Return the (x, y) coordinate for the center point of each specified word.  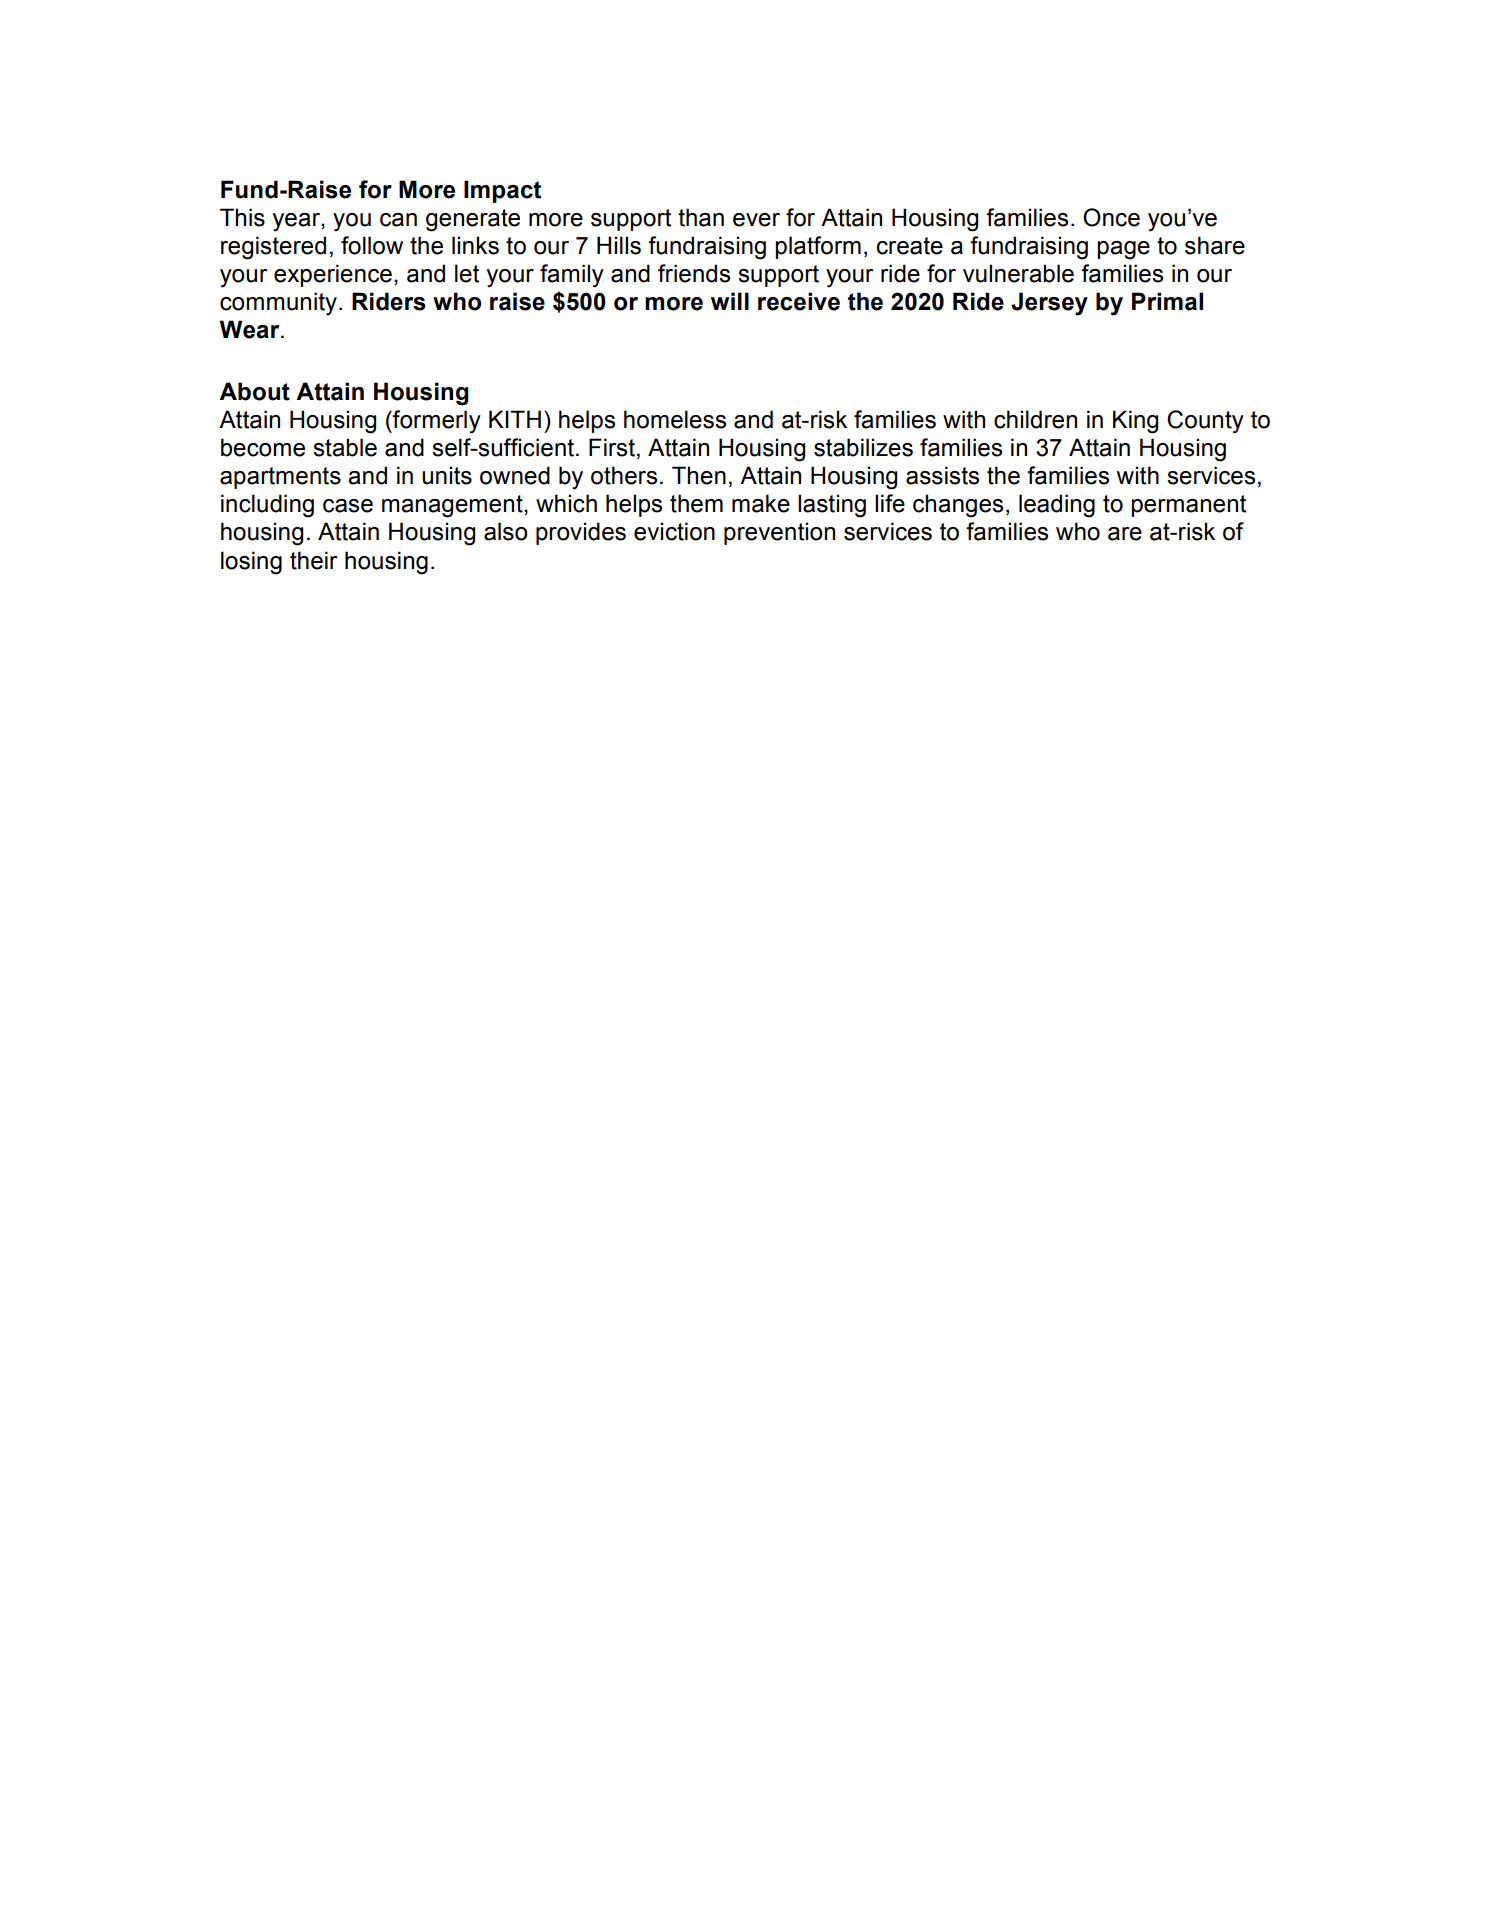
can (398, 220)
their (313, 560)
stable (345, 447)
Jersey (1049, 304)
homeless (675, 419)
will (730, 301)
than (701, 217)
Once (1111, 217)
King (1135, 422)
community (280, 304)
